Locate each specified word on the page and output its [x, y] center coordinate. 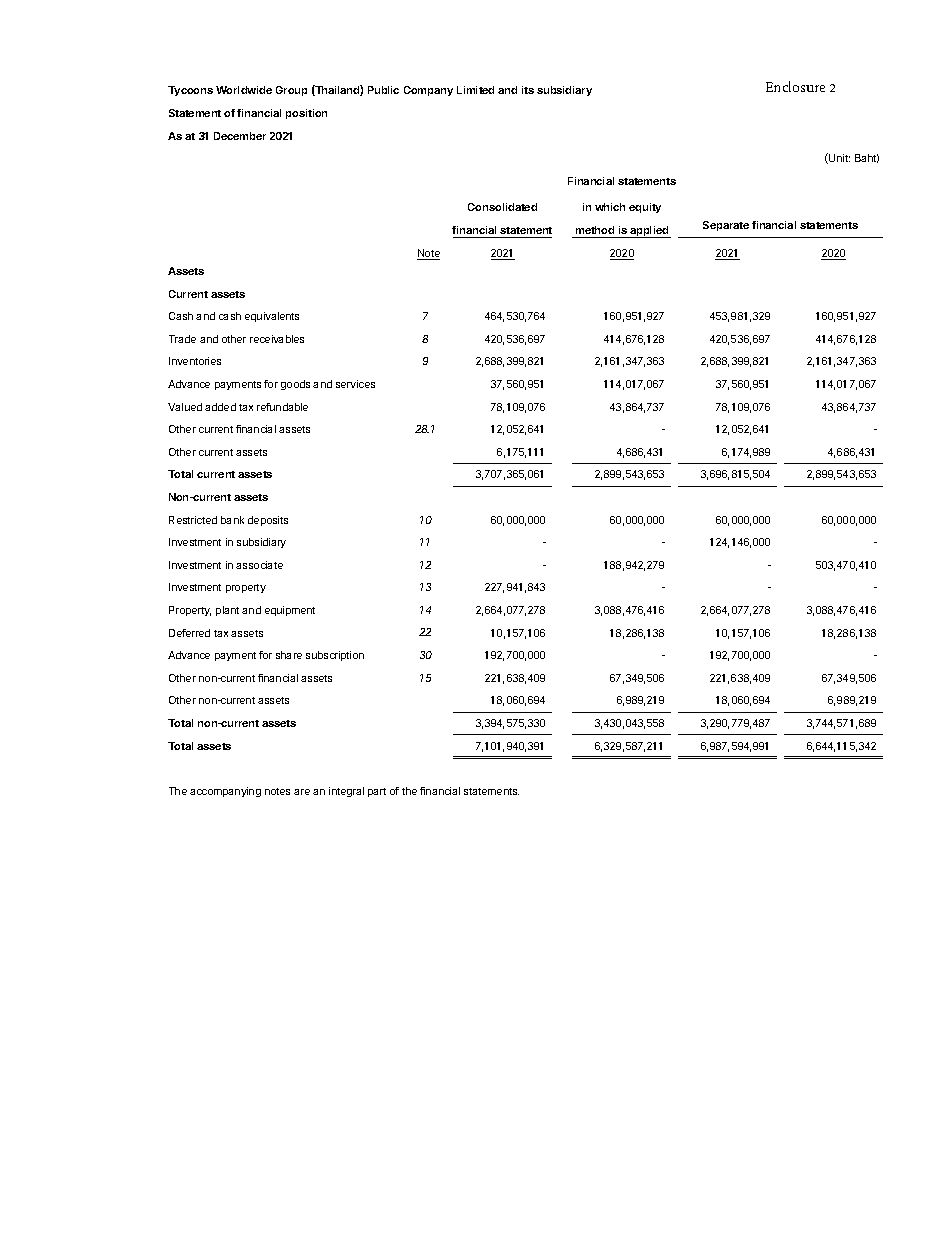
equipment [290, 611]
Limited [475, 90]
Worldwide [244, 90]
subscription [335, 656]
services [355, 384]
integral [346, 792]
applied [649, 232]
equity [645, 208]
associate [259, 565]
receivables [277, 339]
